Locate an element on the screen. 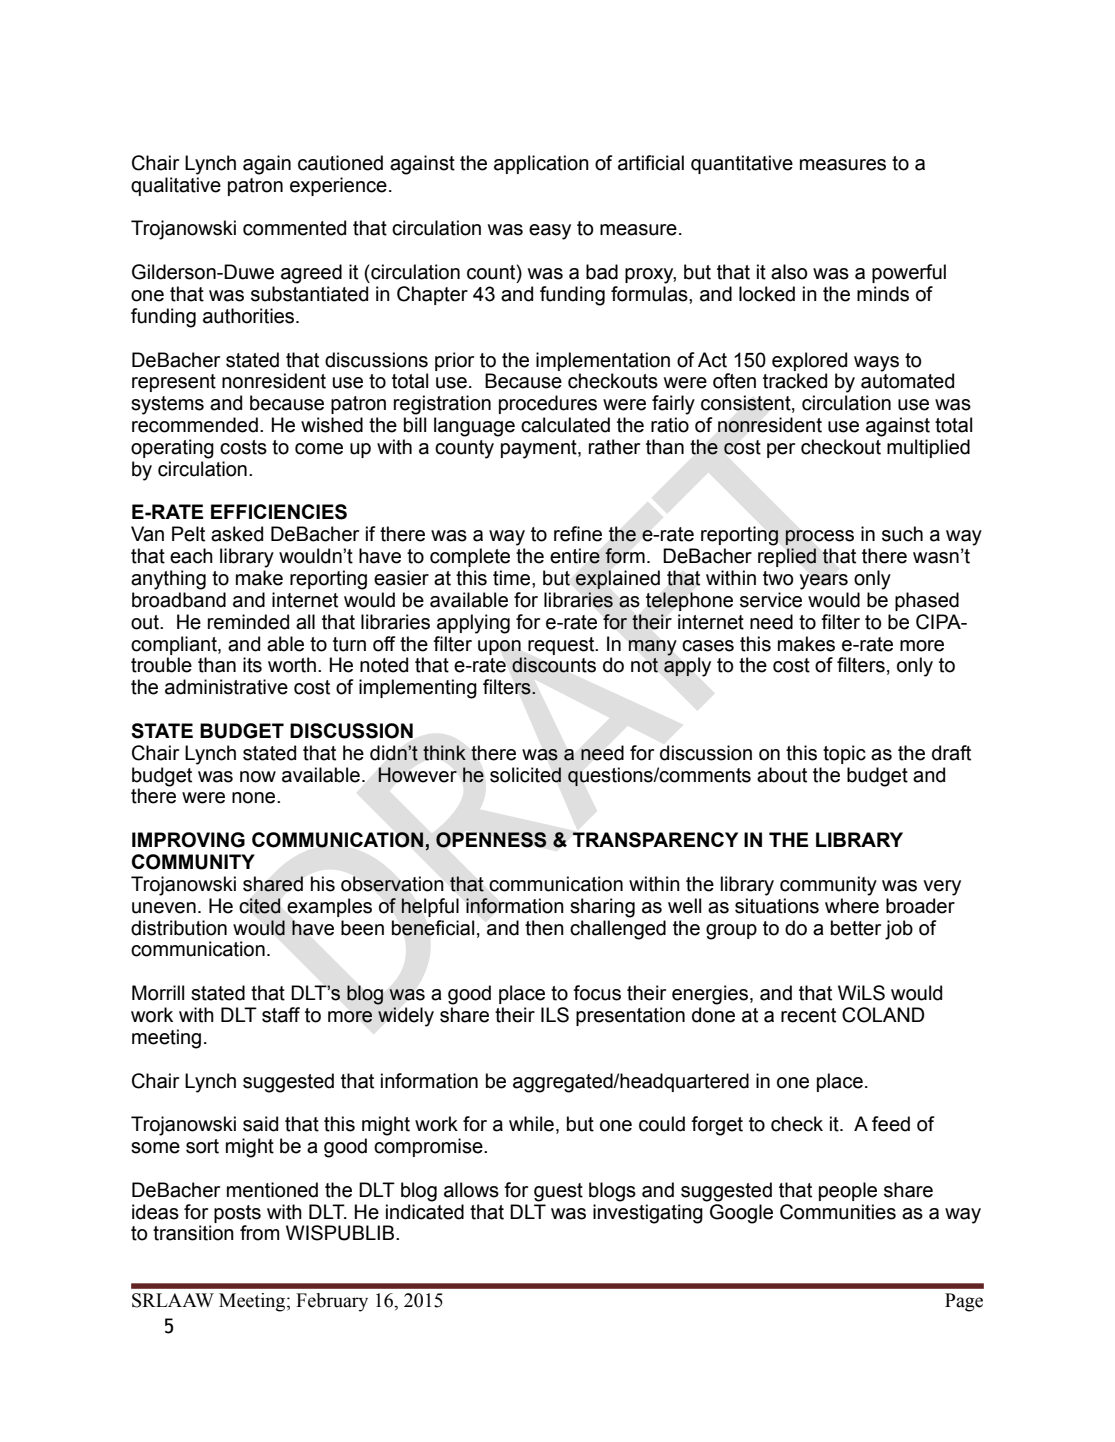  EFFICIENCIES is located at coordinates (279, 512).
